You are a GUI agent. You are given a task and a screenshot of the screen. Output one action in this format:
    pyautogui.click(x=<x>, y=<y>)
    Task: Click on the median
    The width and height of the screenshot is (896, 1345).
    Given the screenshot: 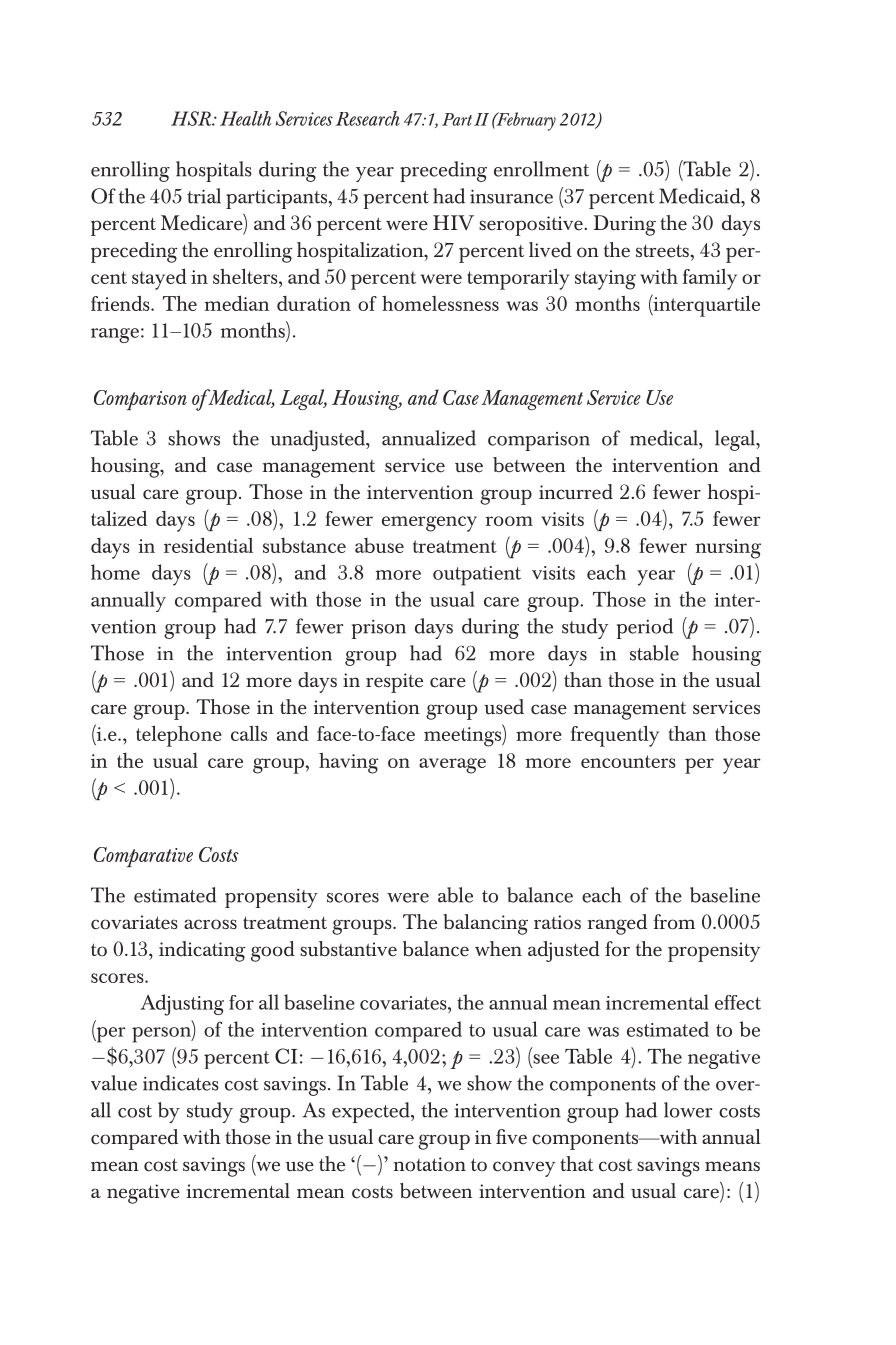 What is the action you would take?
    pyautogui.click(x=236, y=303)
